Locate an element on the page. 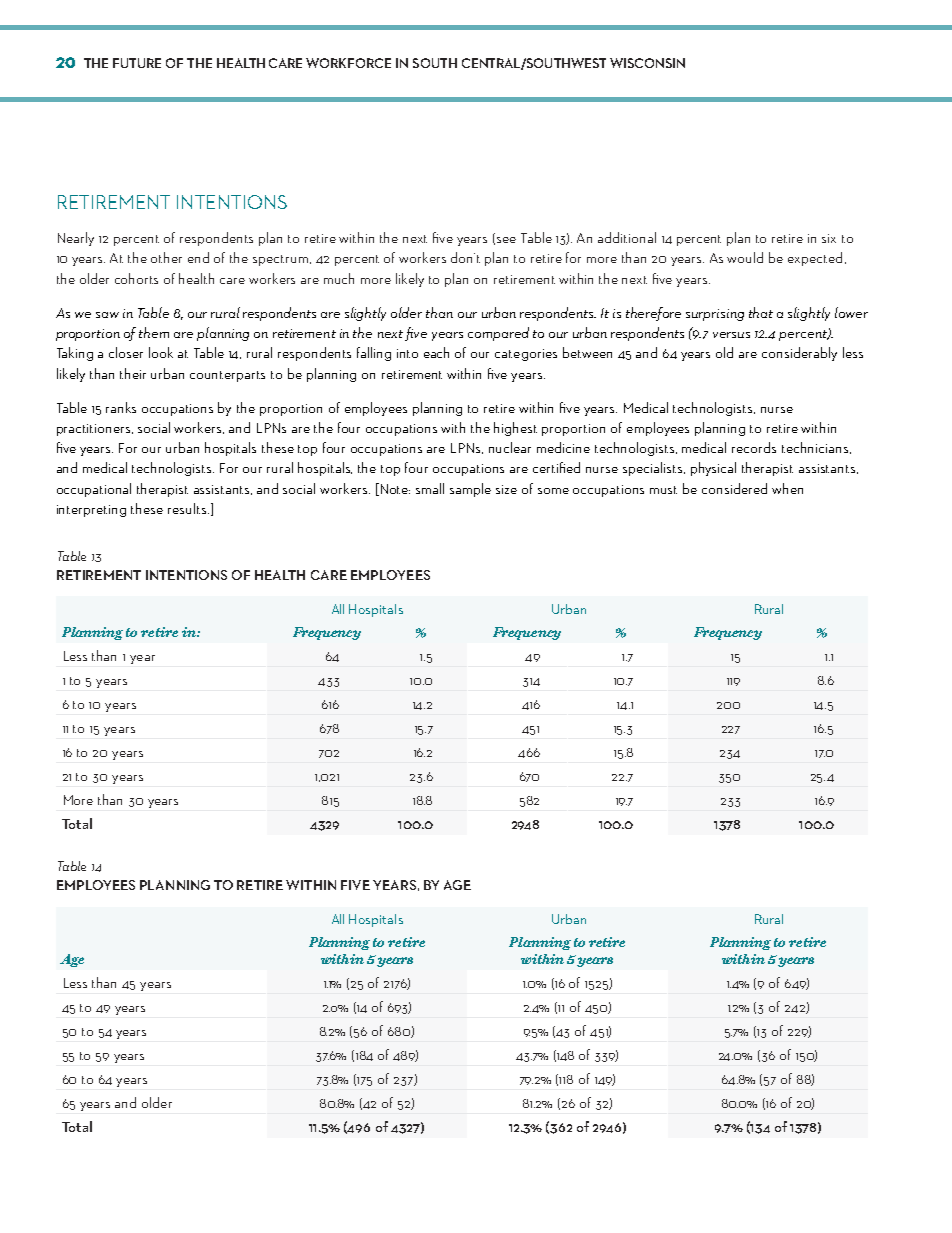 The height and width of the page is (1233, 952). sample is located at coordinates (470, 490).
